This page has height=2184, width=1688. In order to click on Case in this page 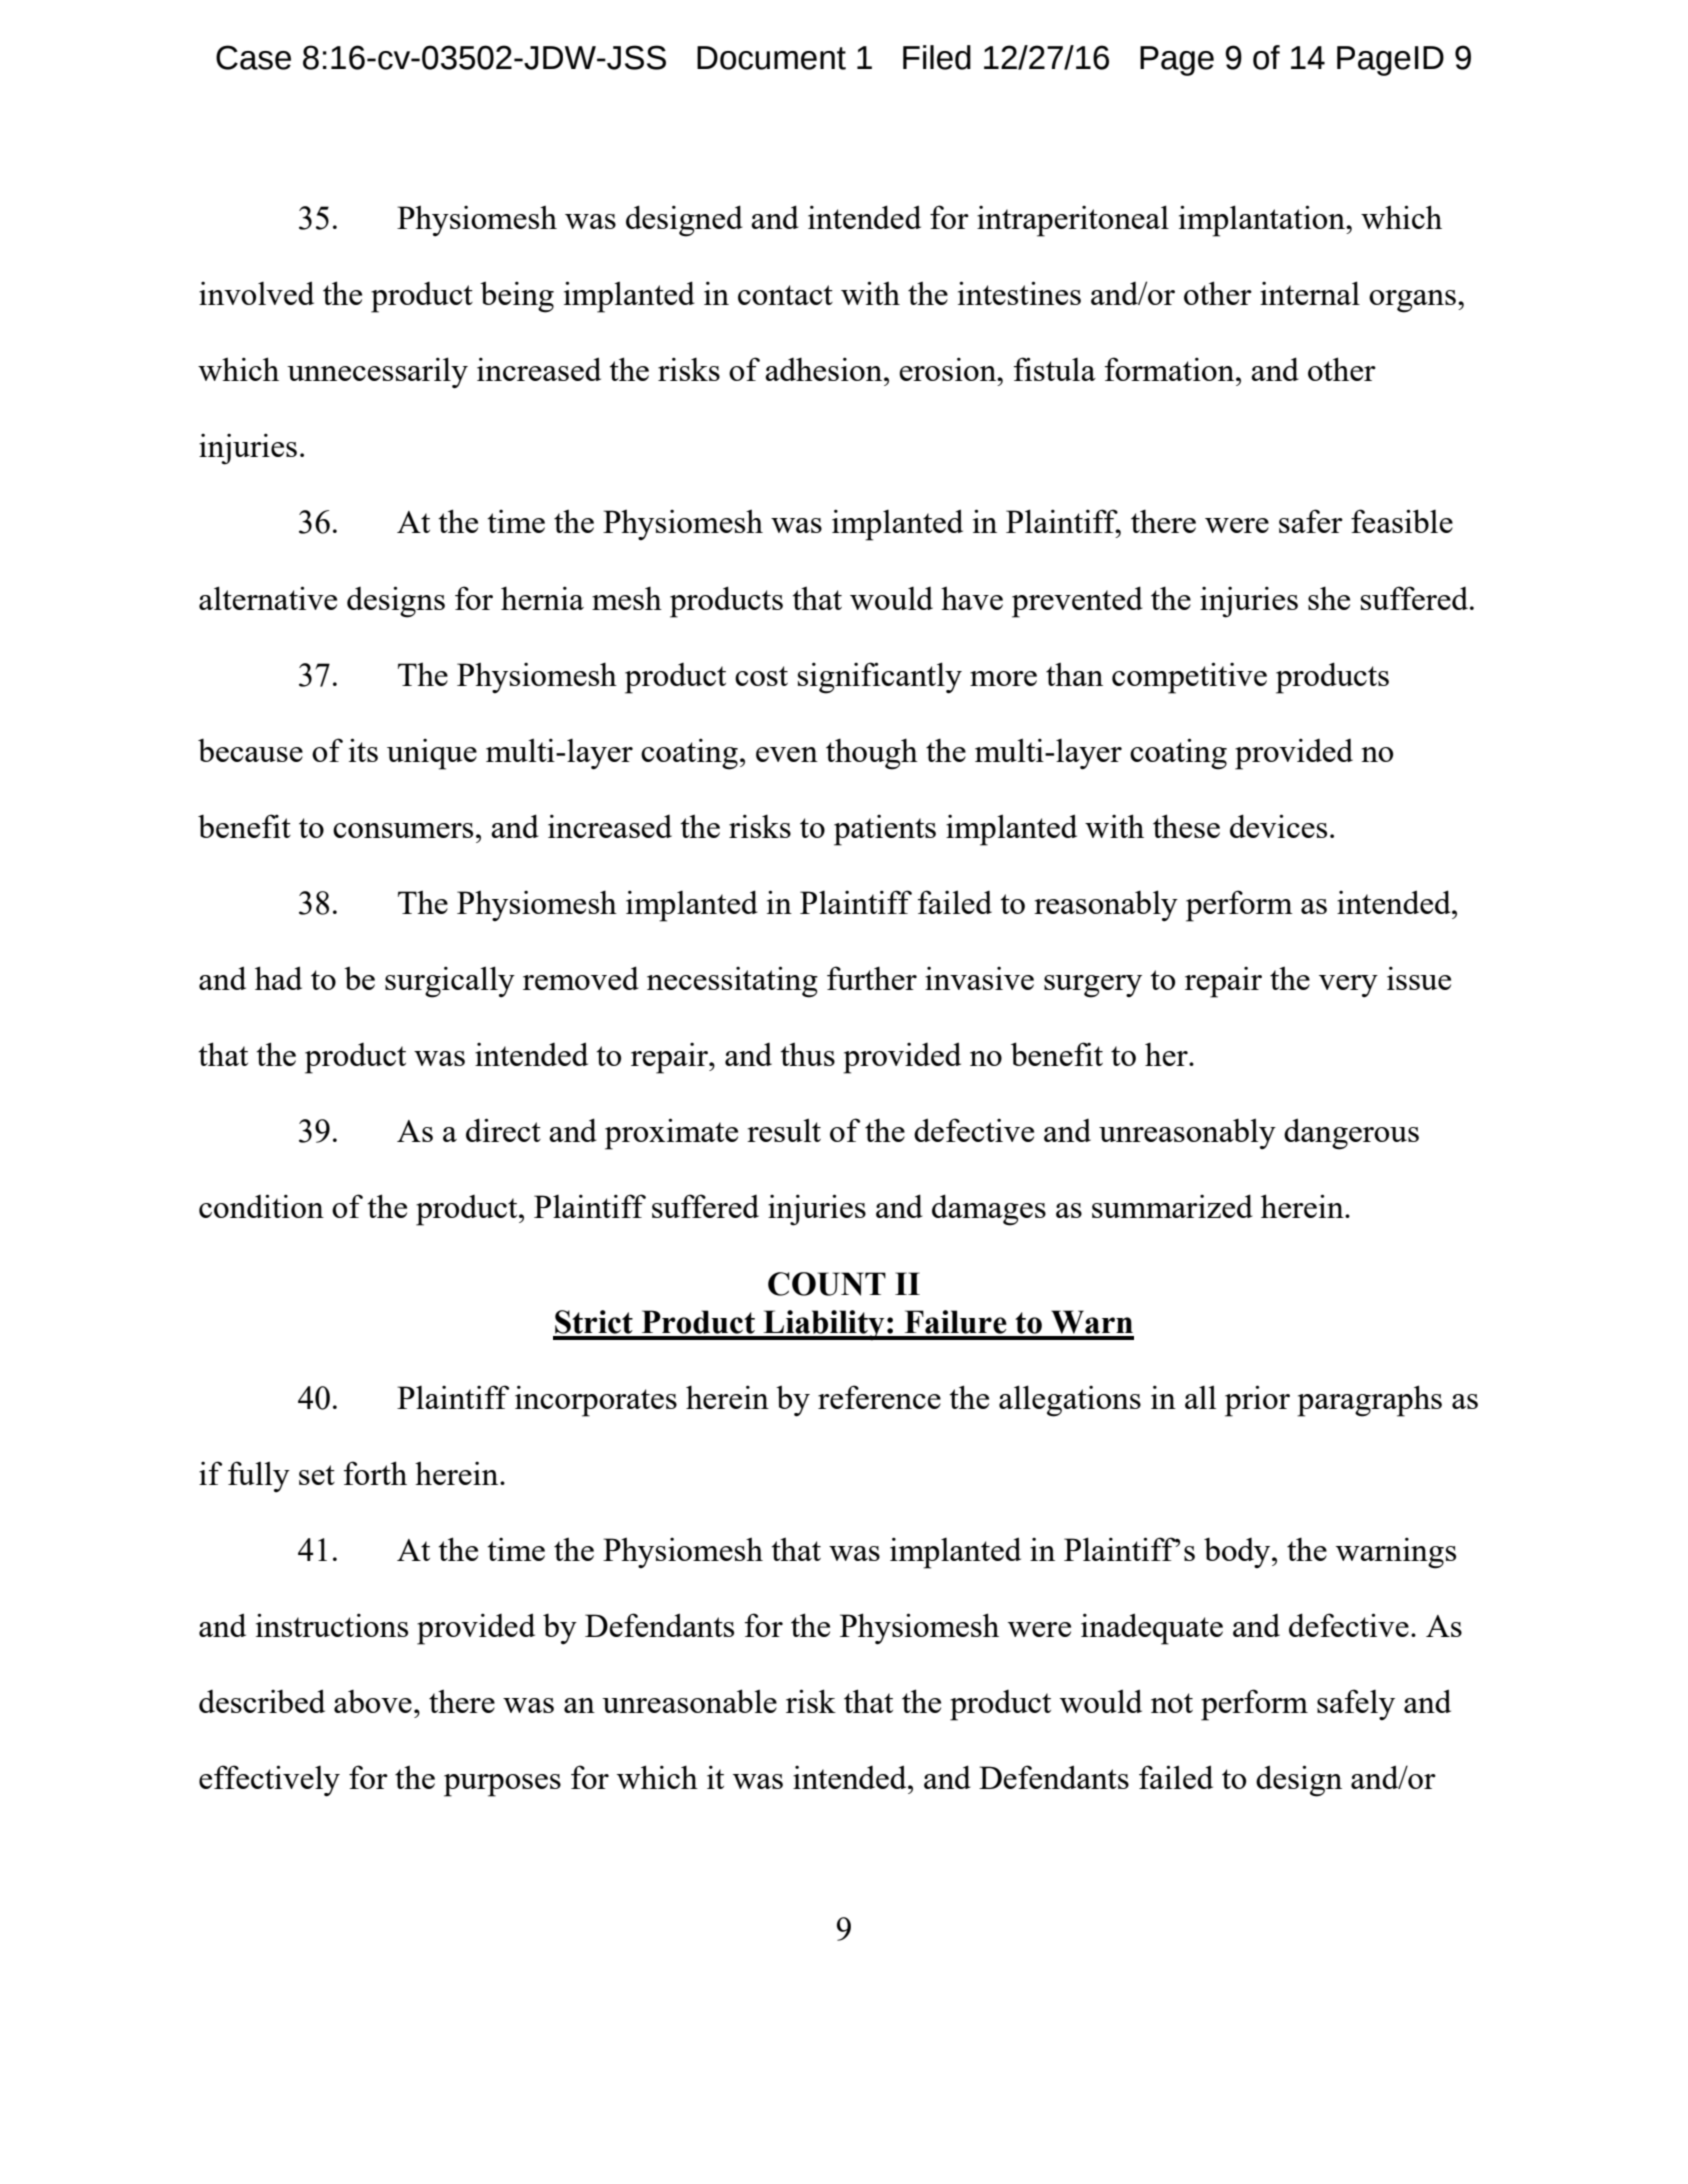, I will do `click(253, 57)`.
